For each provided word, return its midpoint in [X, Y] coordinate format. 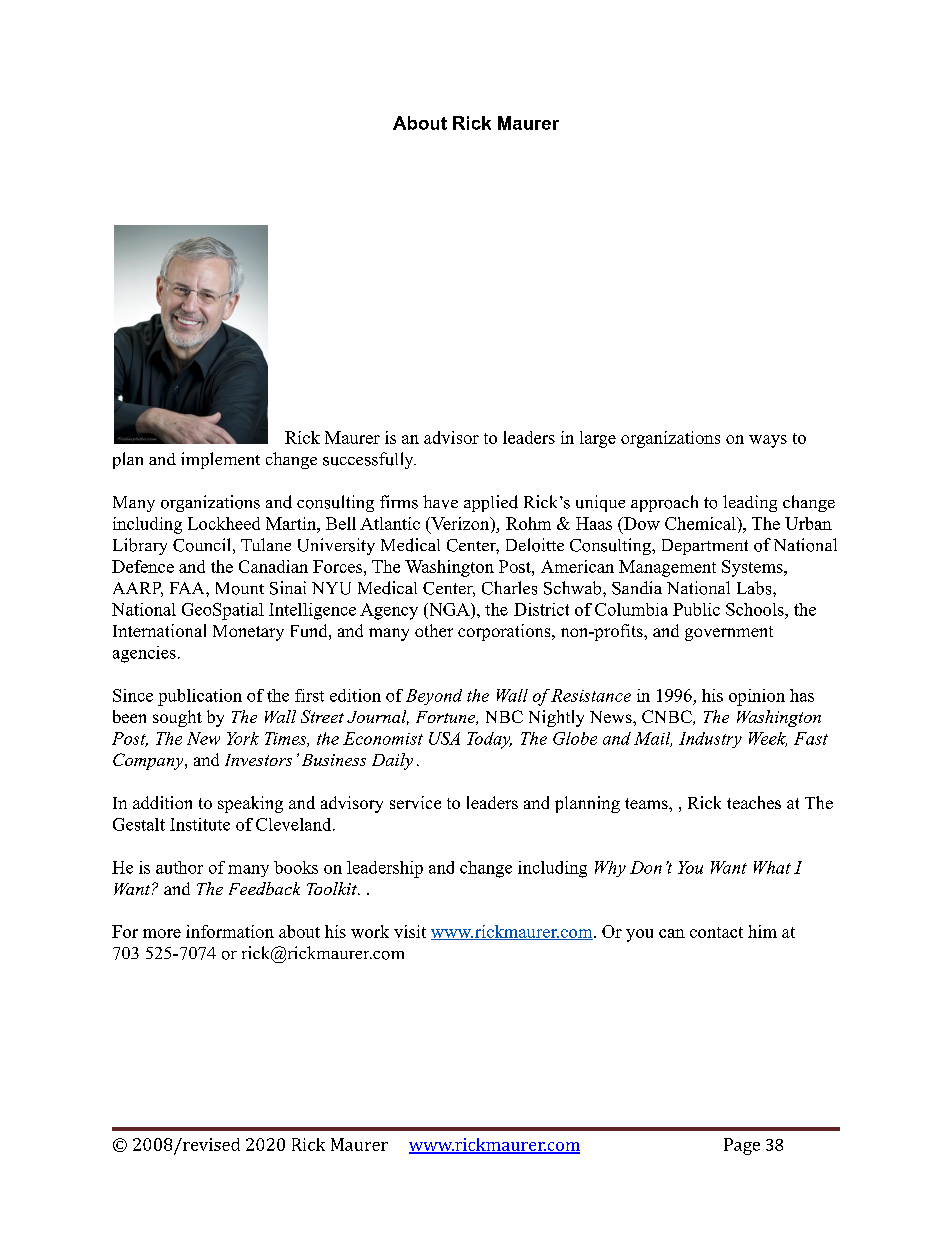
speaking [250, 804]
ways [768, 441]
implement [220, 460]
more [162, 933]
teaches [754, 802]
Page [742, 1146]
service [415, 802]
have [440, 502]
